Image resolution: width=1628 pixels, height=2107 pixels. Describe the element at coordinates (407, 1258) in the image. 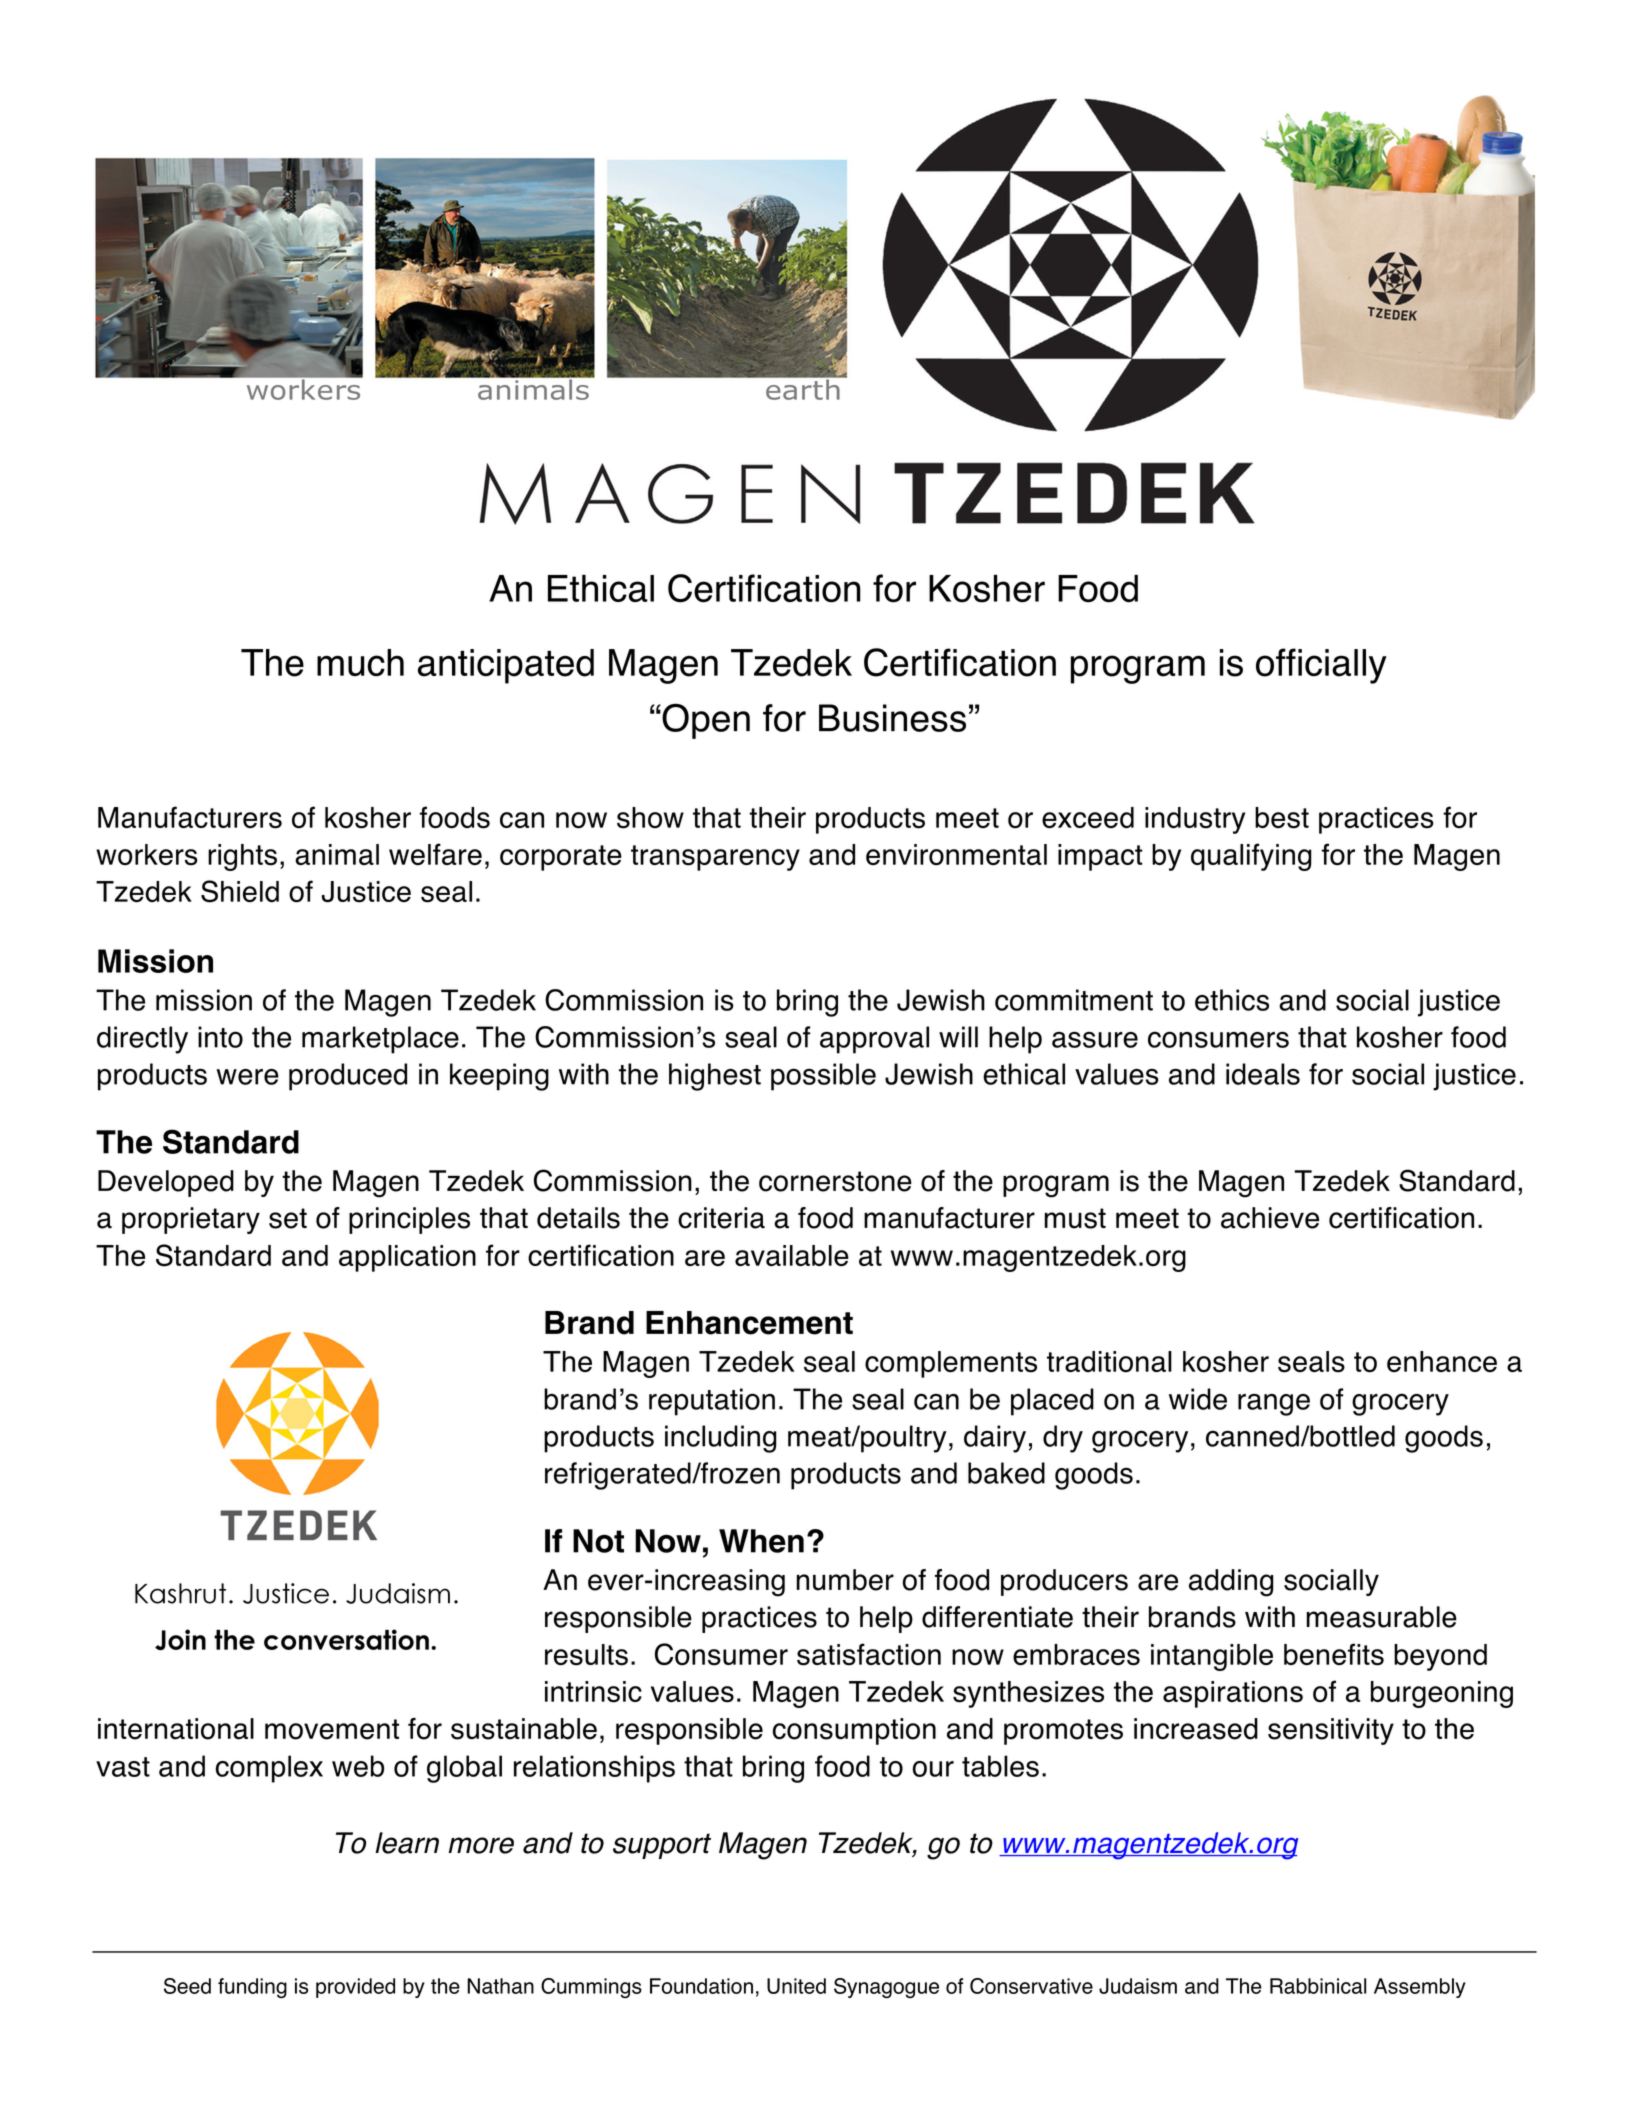

I see `application` at that location.
